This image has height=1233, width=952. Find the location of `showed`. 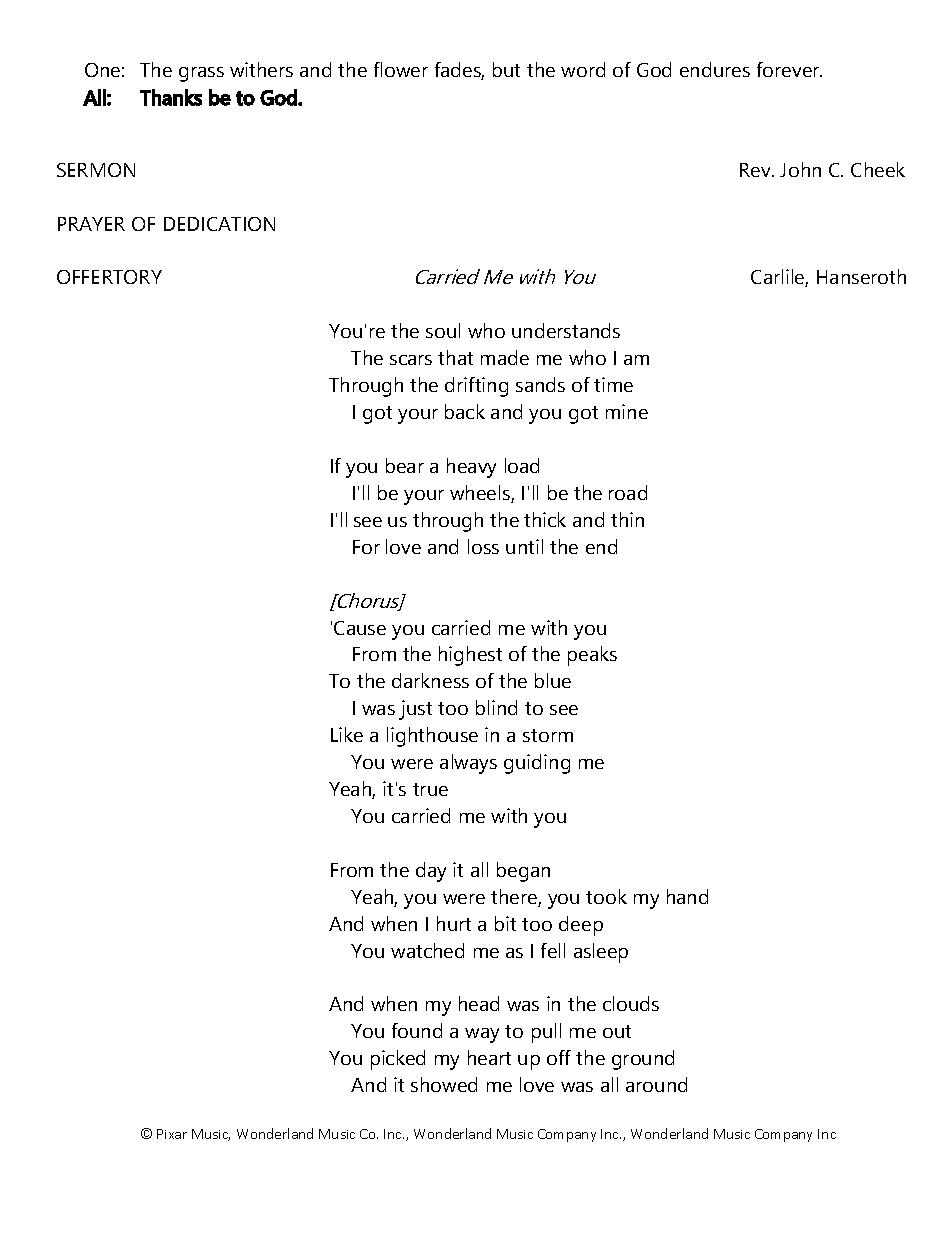

showed is located at coordinates (444, 1084).
